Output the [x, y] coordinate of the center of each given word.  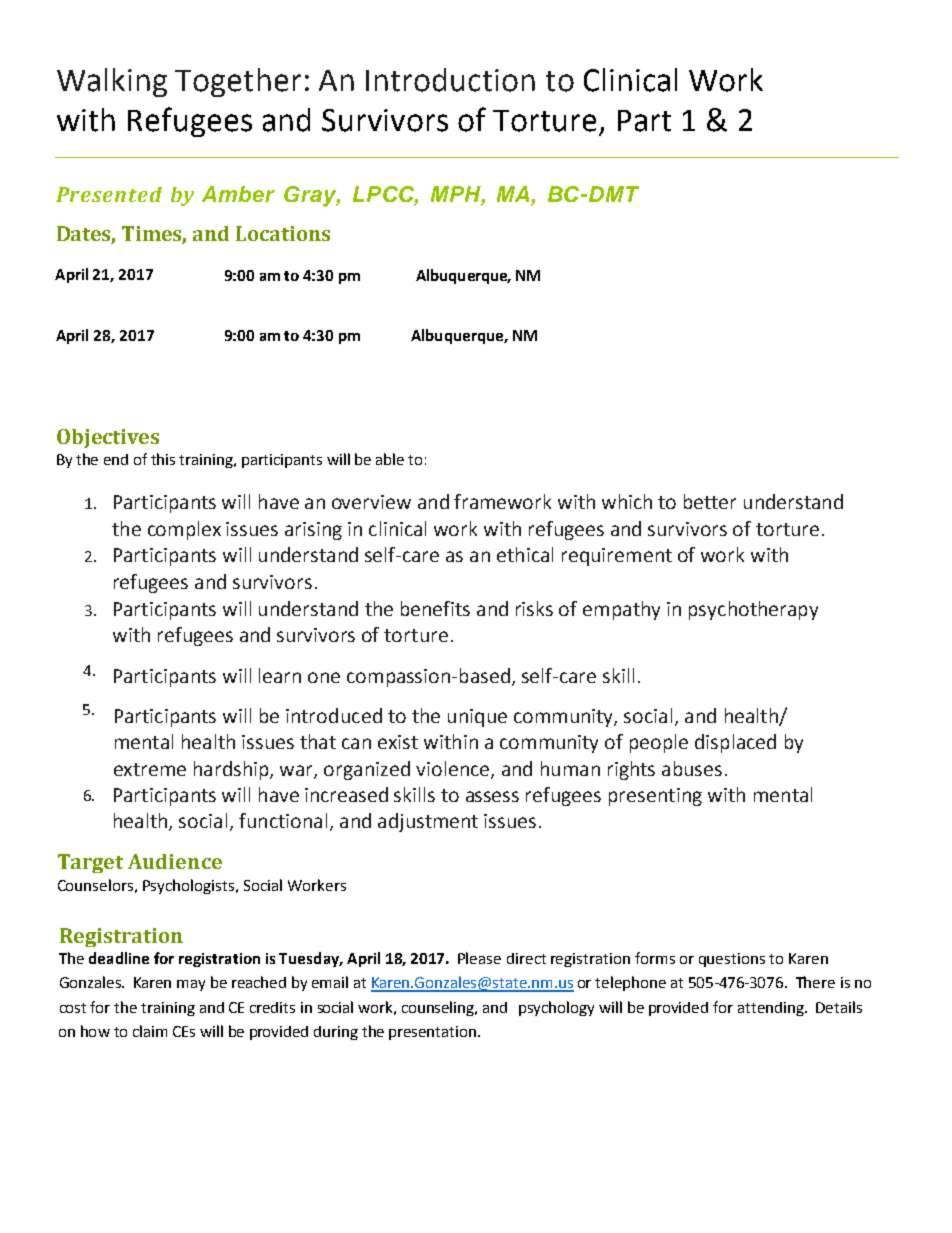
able [390, 459]
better [710, 501]
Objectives [108, 438]
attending [772, 1009]
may [191, 985]
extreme [150, 769]
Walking [112, 82]
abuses [692, 768]
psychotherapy [753, 610]
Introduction [450, 80]
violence [454, 770]
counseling [439, 1008]
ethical [525, 554]
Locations [283, 233]
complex [184, 530]
